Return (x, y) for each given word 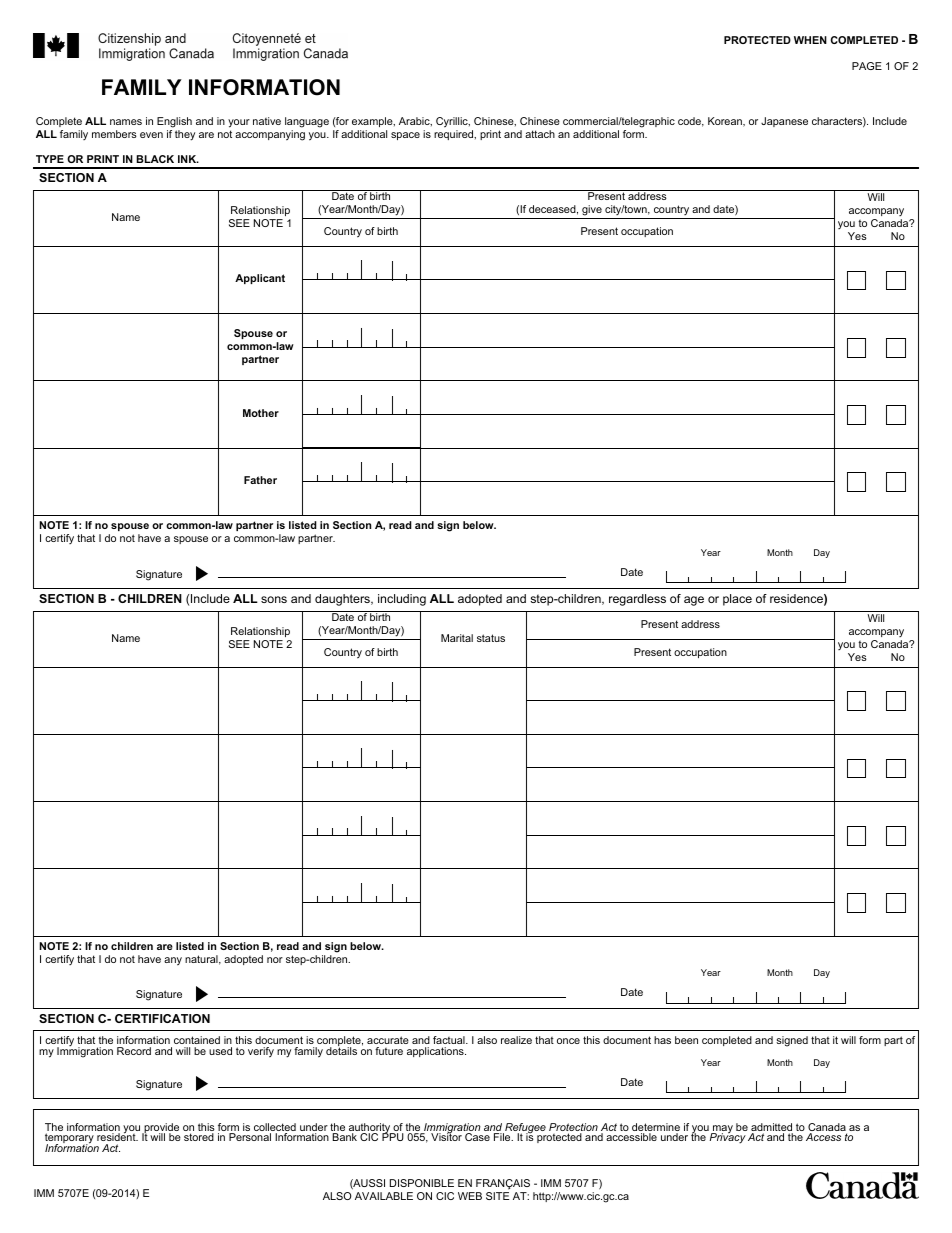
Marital (457, 638)
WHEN (810, 40)
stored (199, 1137)
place (737, 600)
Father (260, 480)
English (174, 122)
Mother (261, 413)
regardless (637, 600)
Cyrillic (453, 122)
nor (275, 960)
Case (477, 1137)
